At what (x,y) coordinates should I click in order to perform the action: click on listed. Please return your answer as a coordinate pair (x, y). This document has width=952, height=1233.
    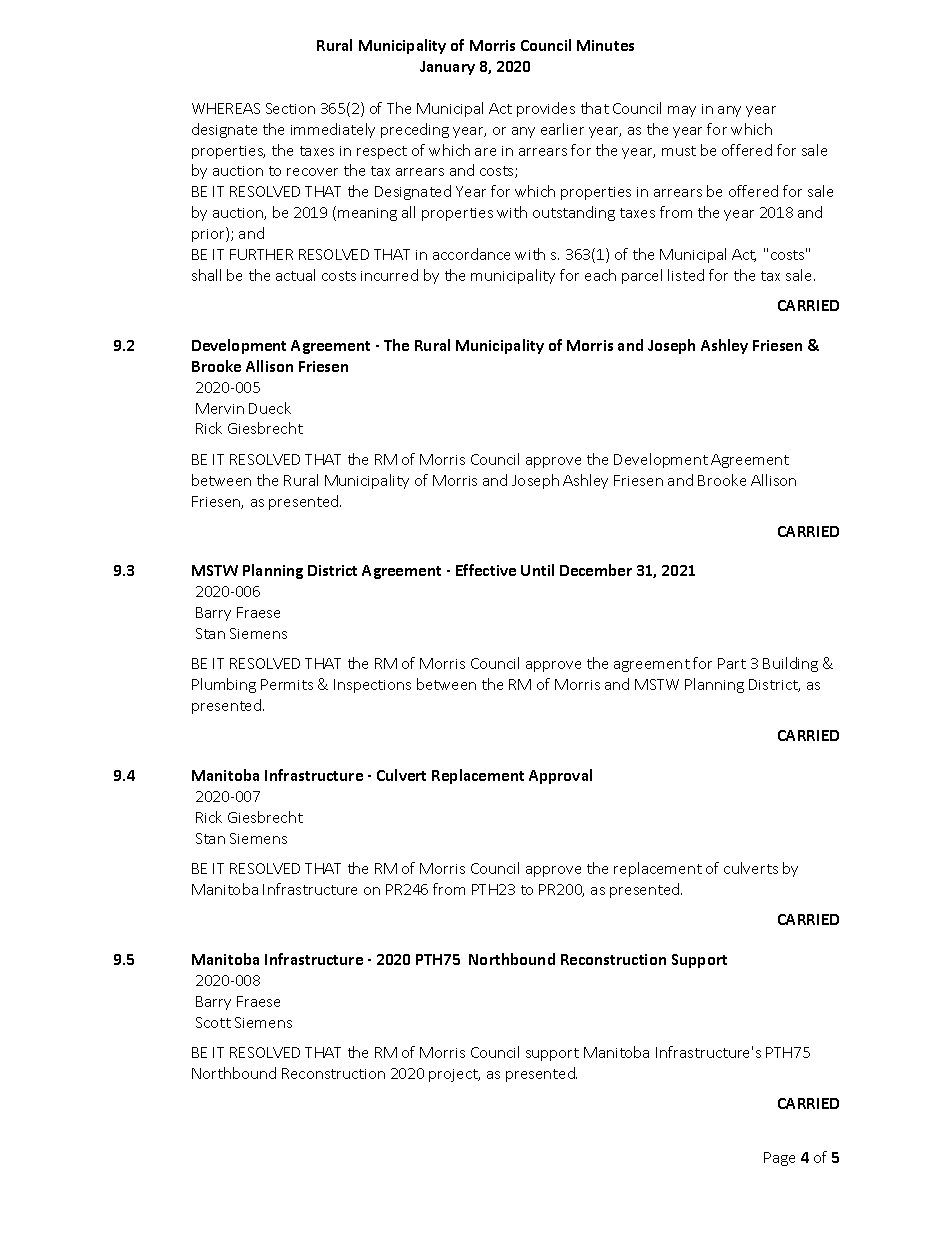
    Looking at the image, I should click on (686, 275).
